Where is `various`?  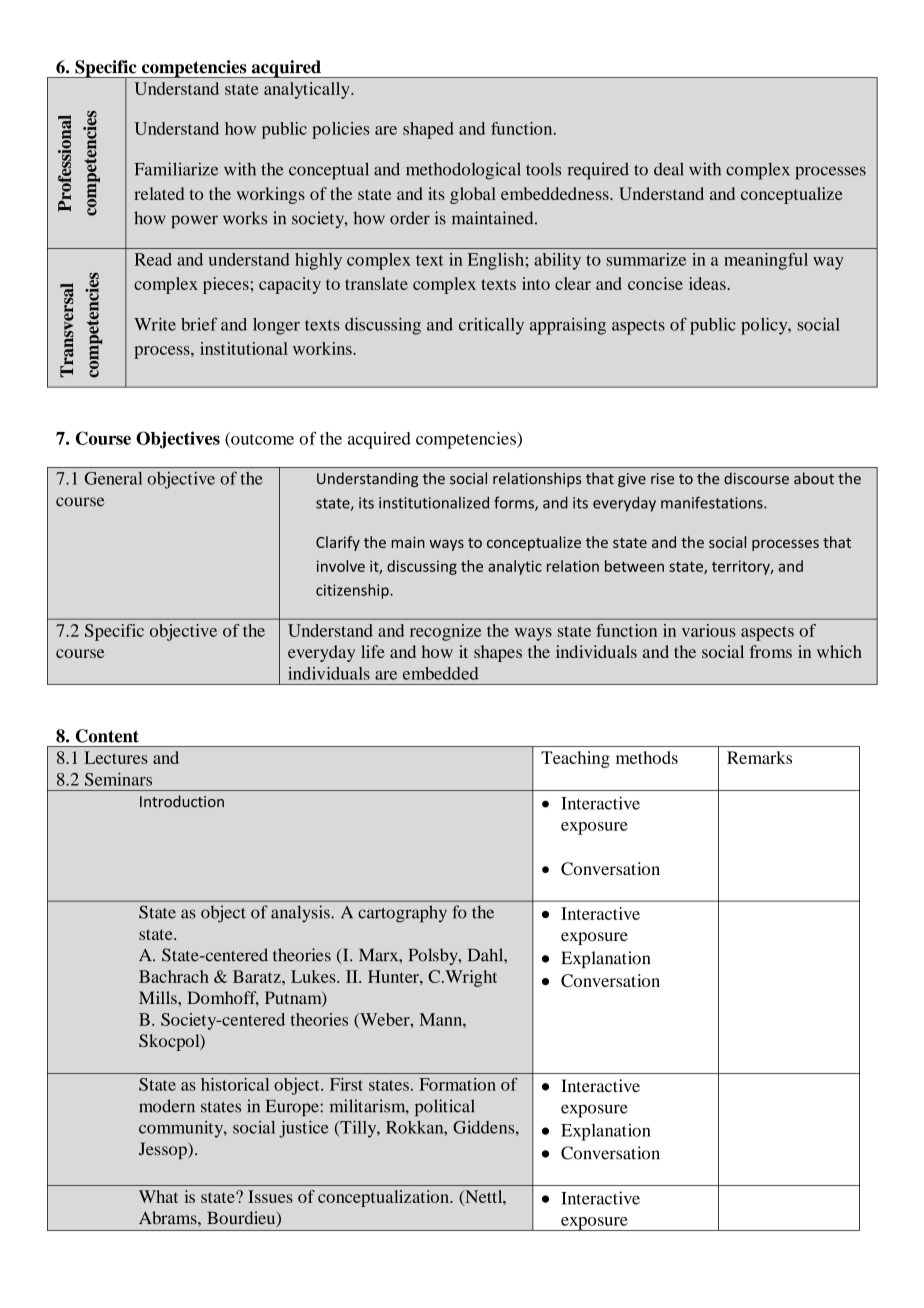
various is located at coordinates (709, 630).
